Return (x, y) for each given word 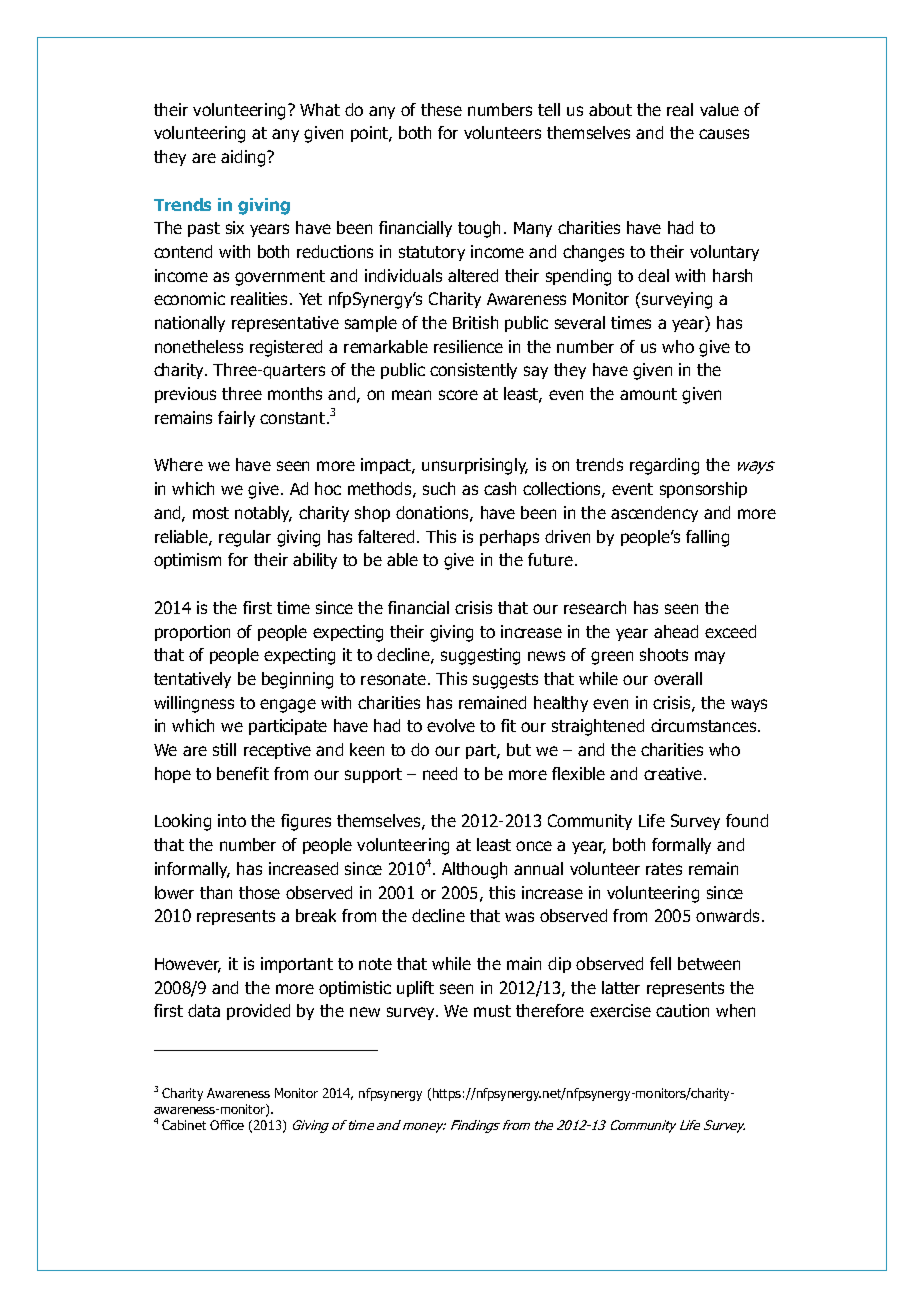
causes (724, 134)
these (441, 109)
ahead (676, 631)
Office (227, 1125)
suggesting (480, 656)
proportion (192, 633)
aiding (244, 158)
